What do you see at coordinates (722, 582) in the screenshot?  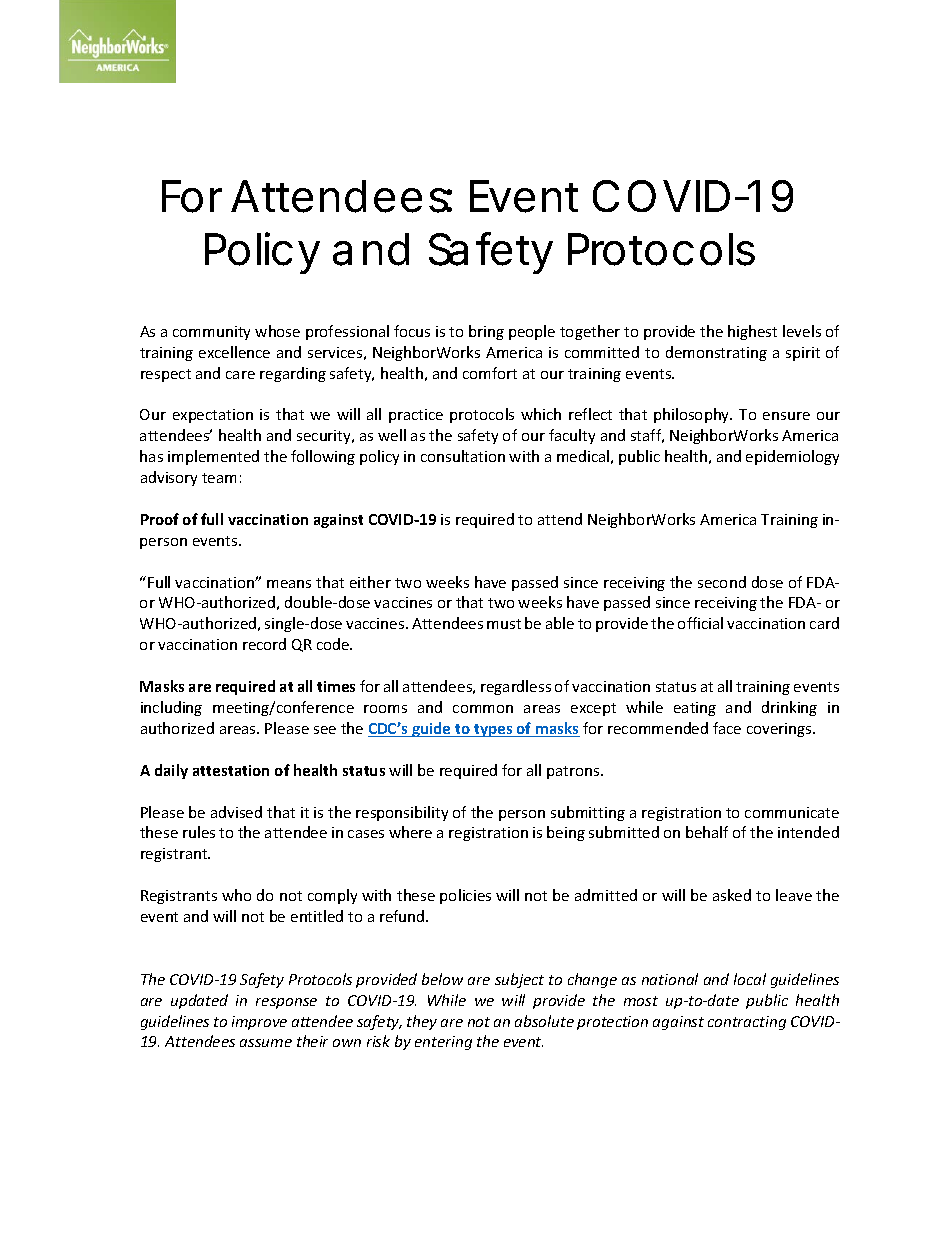 I see `second` at bounding box center [722, 582].
